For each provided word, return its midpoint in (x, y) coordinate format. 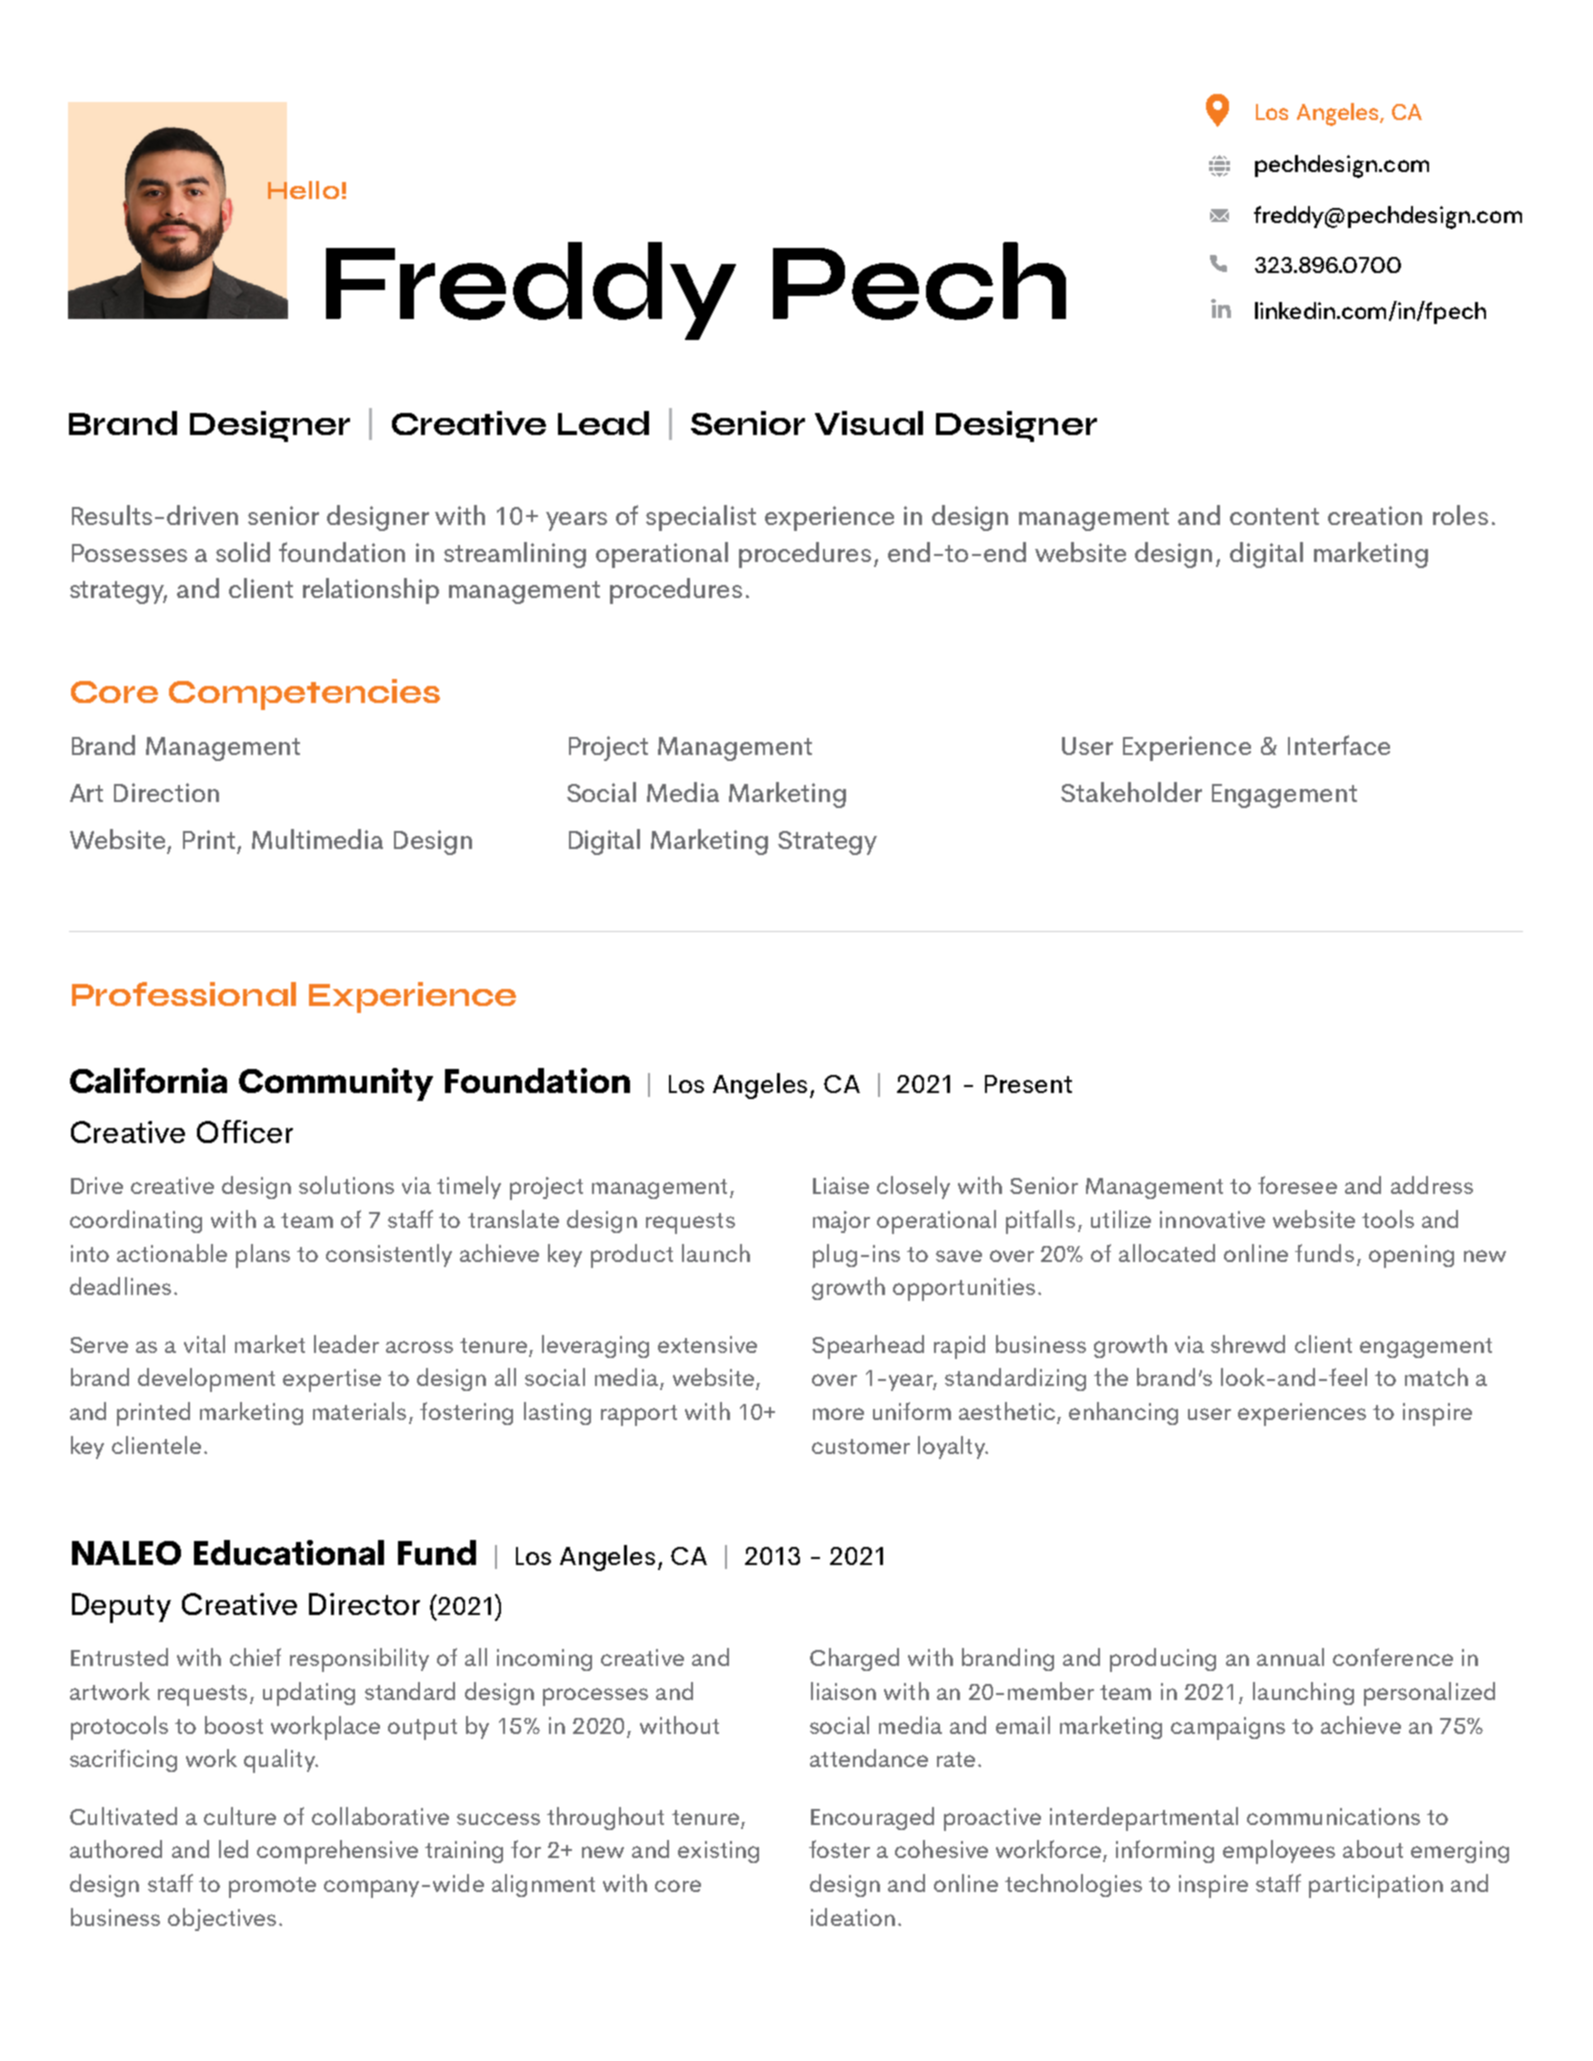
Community (336, 1084)
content (1274, 516)
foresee (1297, 1185)
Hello (303, 190)
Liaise (841, 1185)
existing (718, 1852)
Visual (869, 423)
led (233, 1849)
